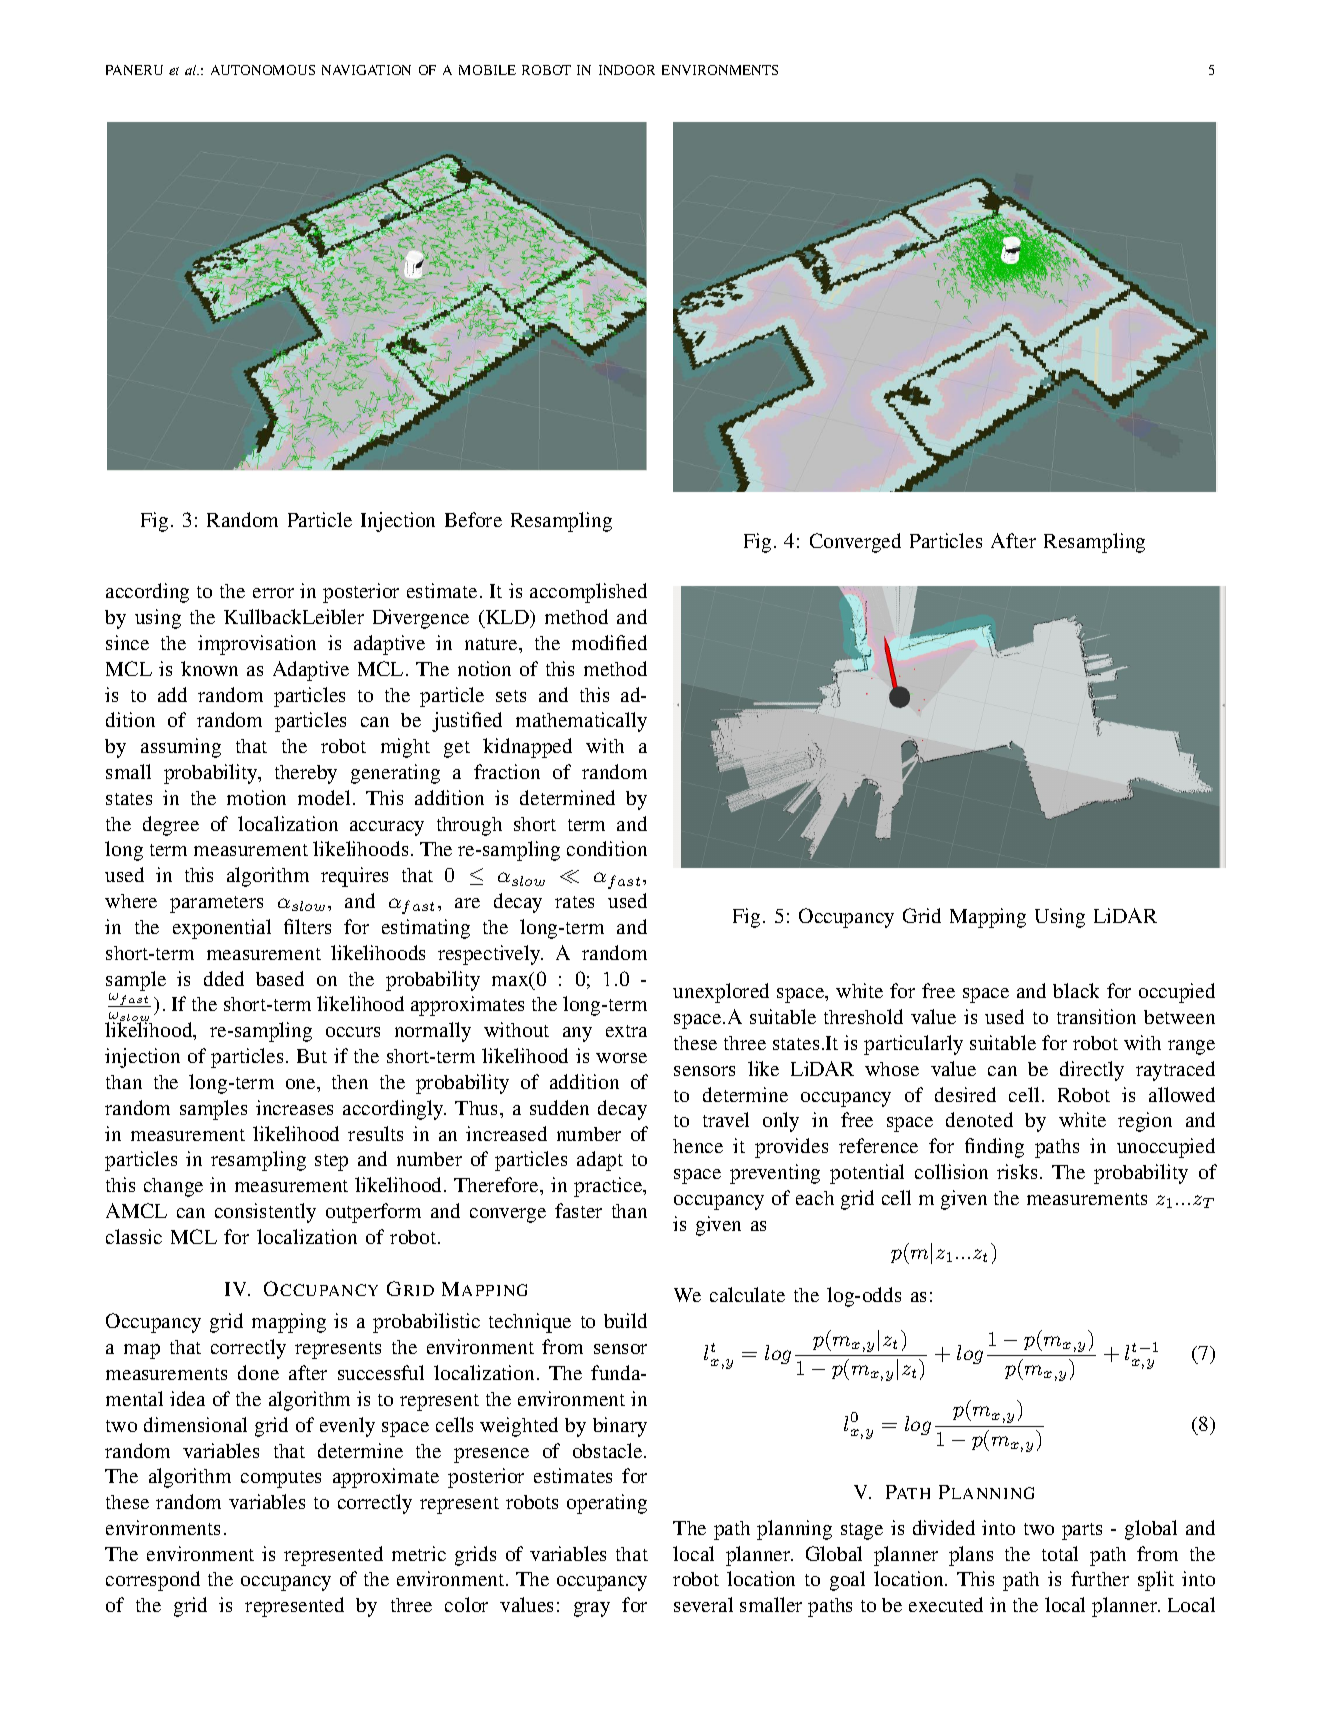  Describe the element at coordinates (621, 1058) in the image. I see `worse` at that location.
